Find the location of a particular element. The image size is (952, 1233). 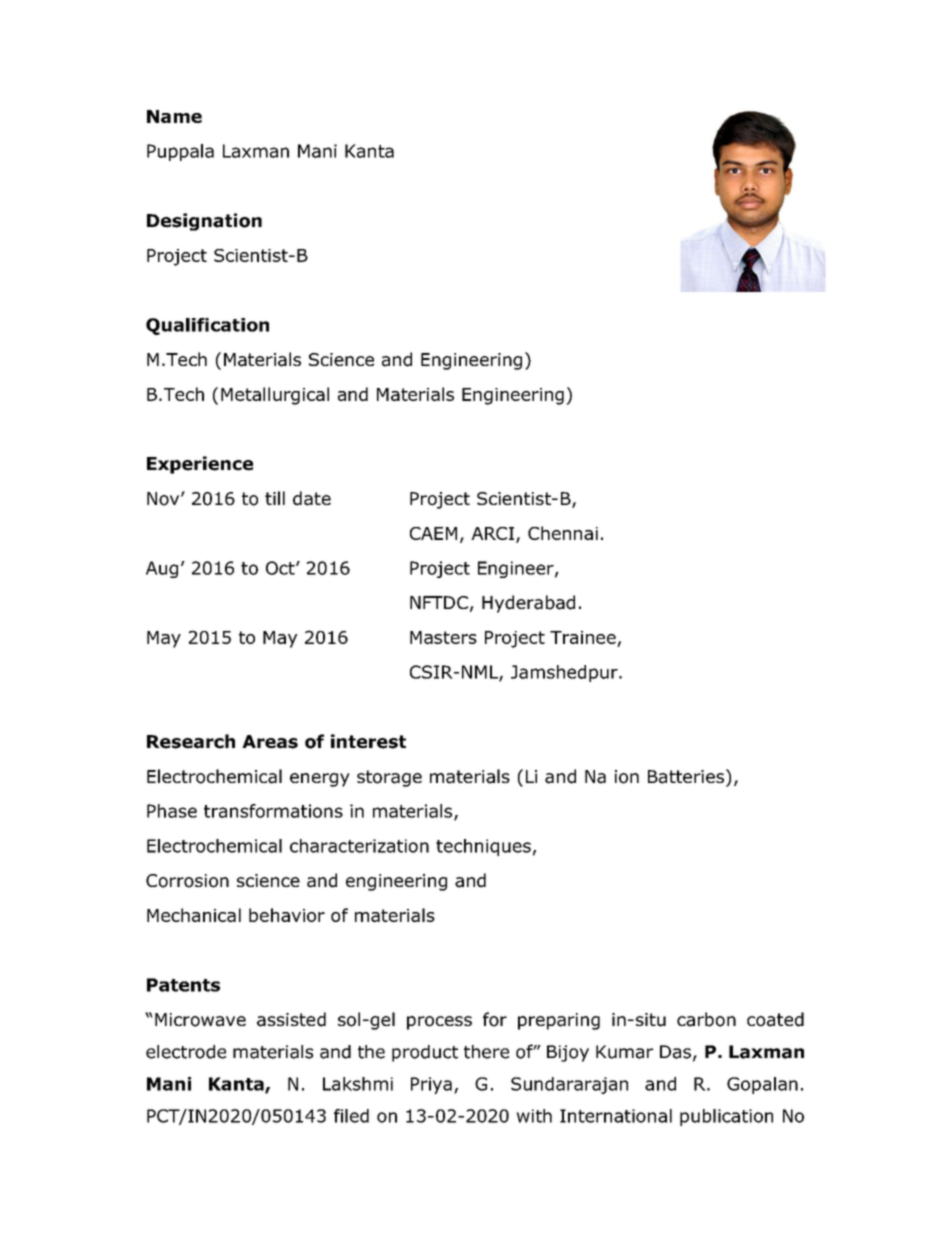

Hyderabad is located at coordinates (528, 604).
